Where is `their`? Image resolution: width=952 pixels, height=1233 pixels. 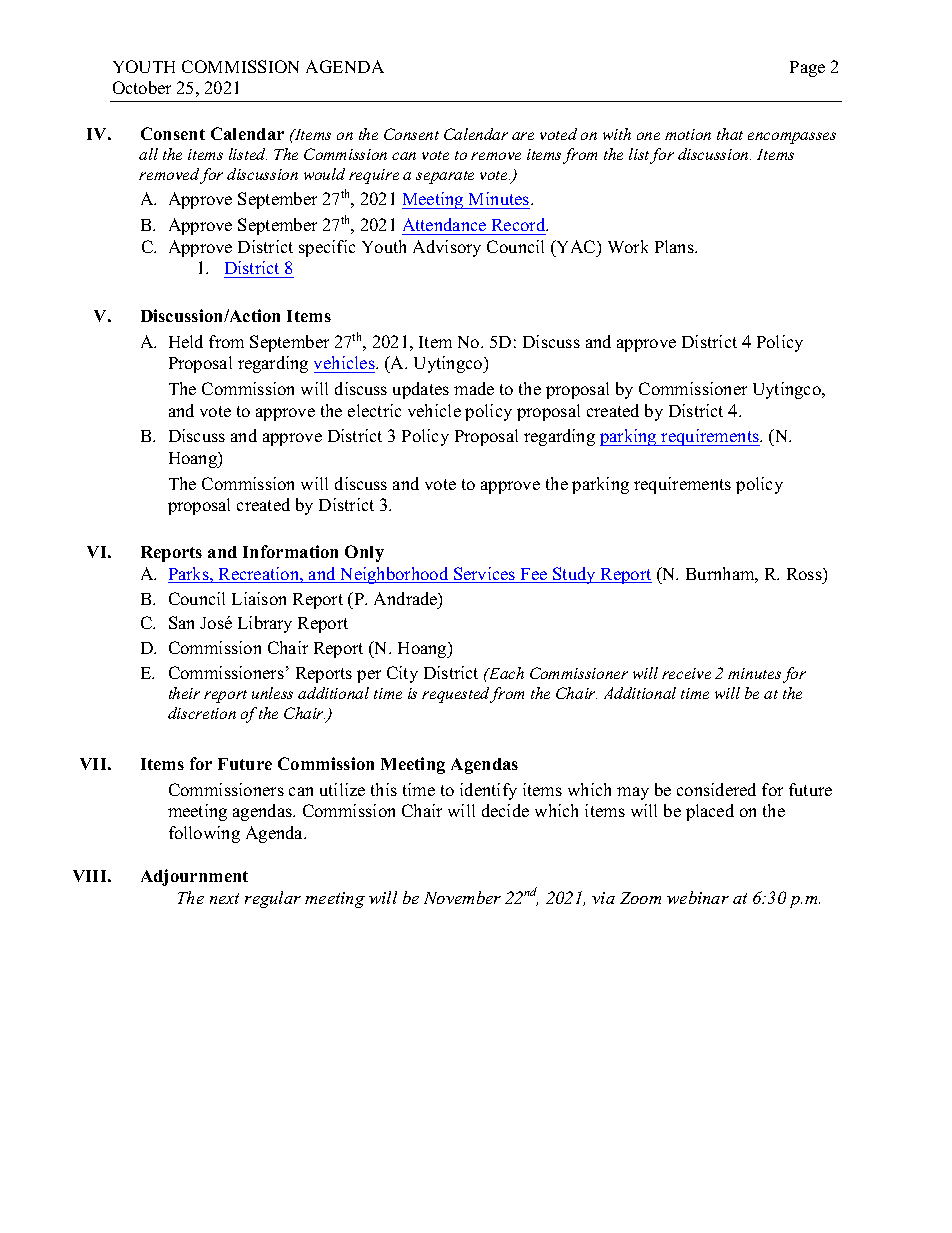 their is located at coordinates (184, 693).
